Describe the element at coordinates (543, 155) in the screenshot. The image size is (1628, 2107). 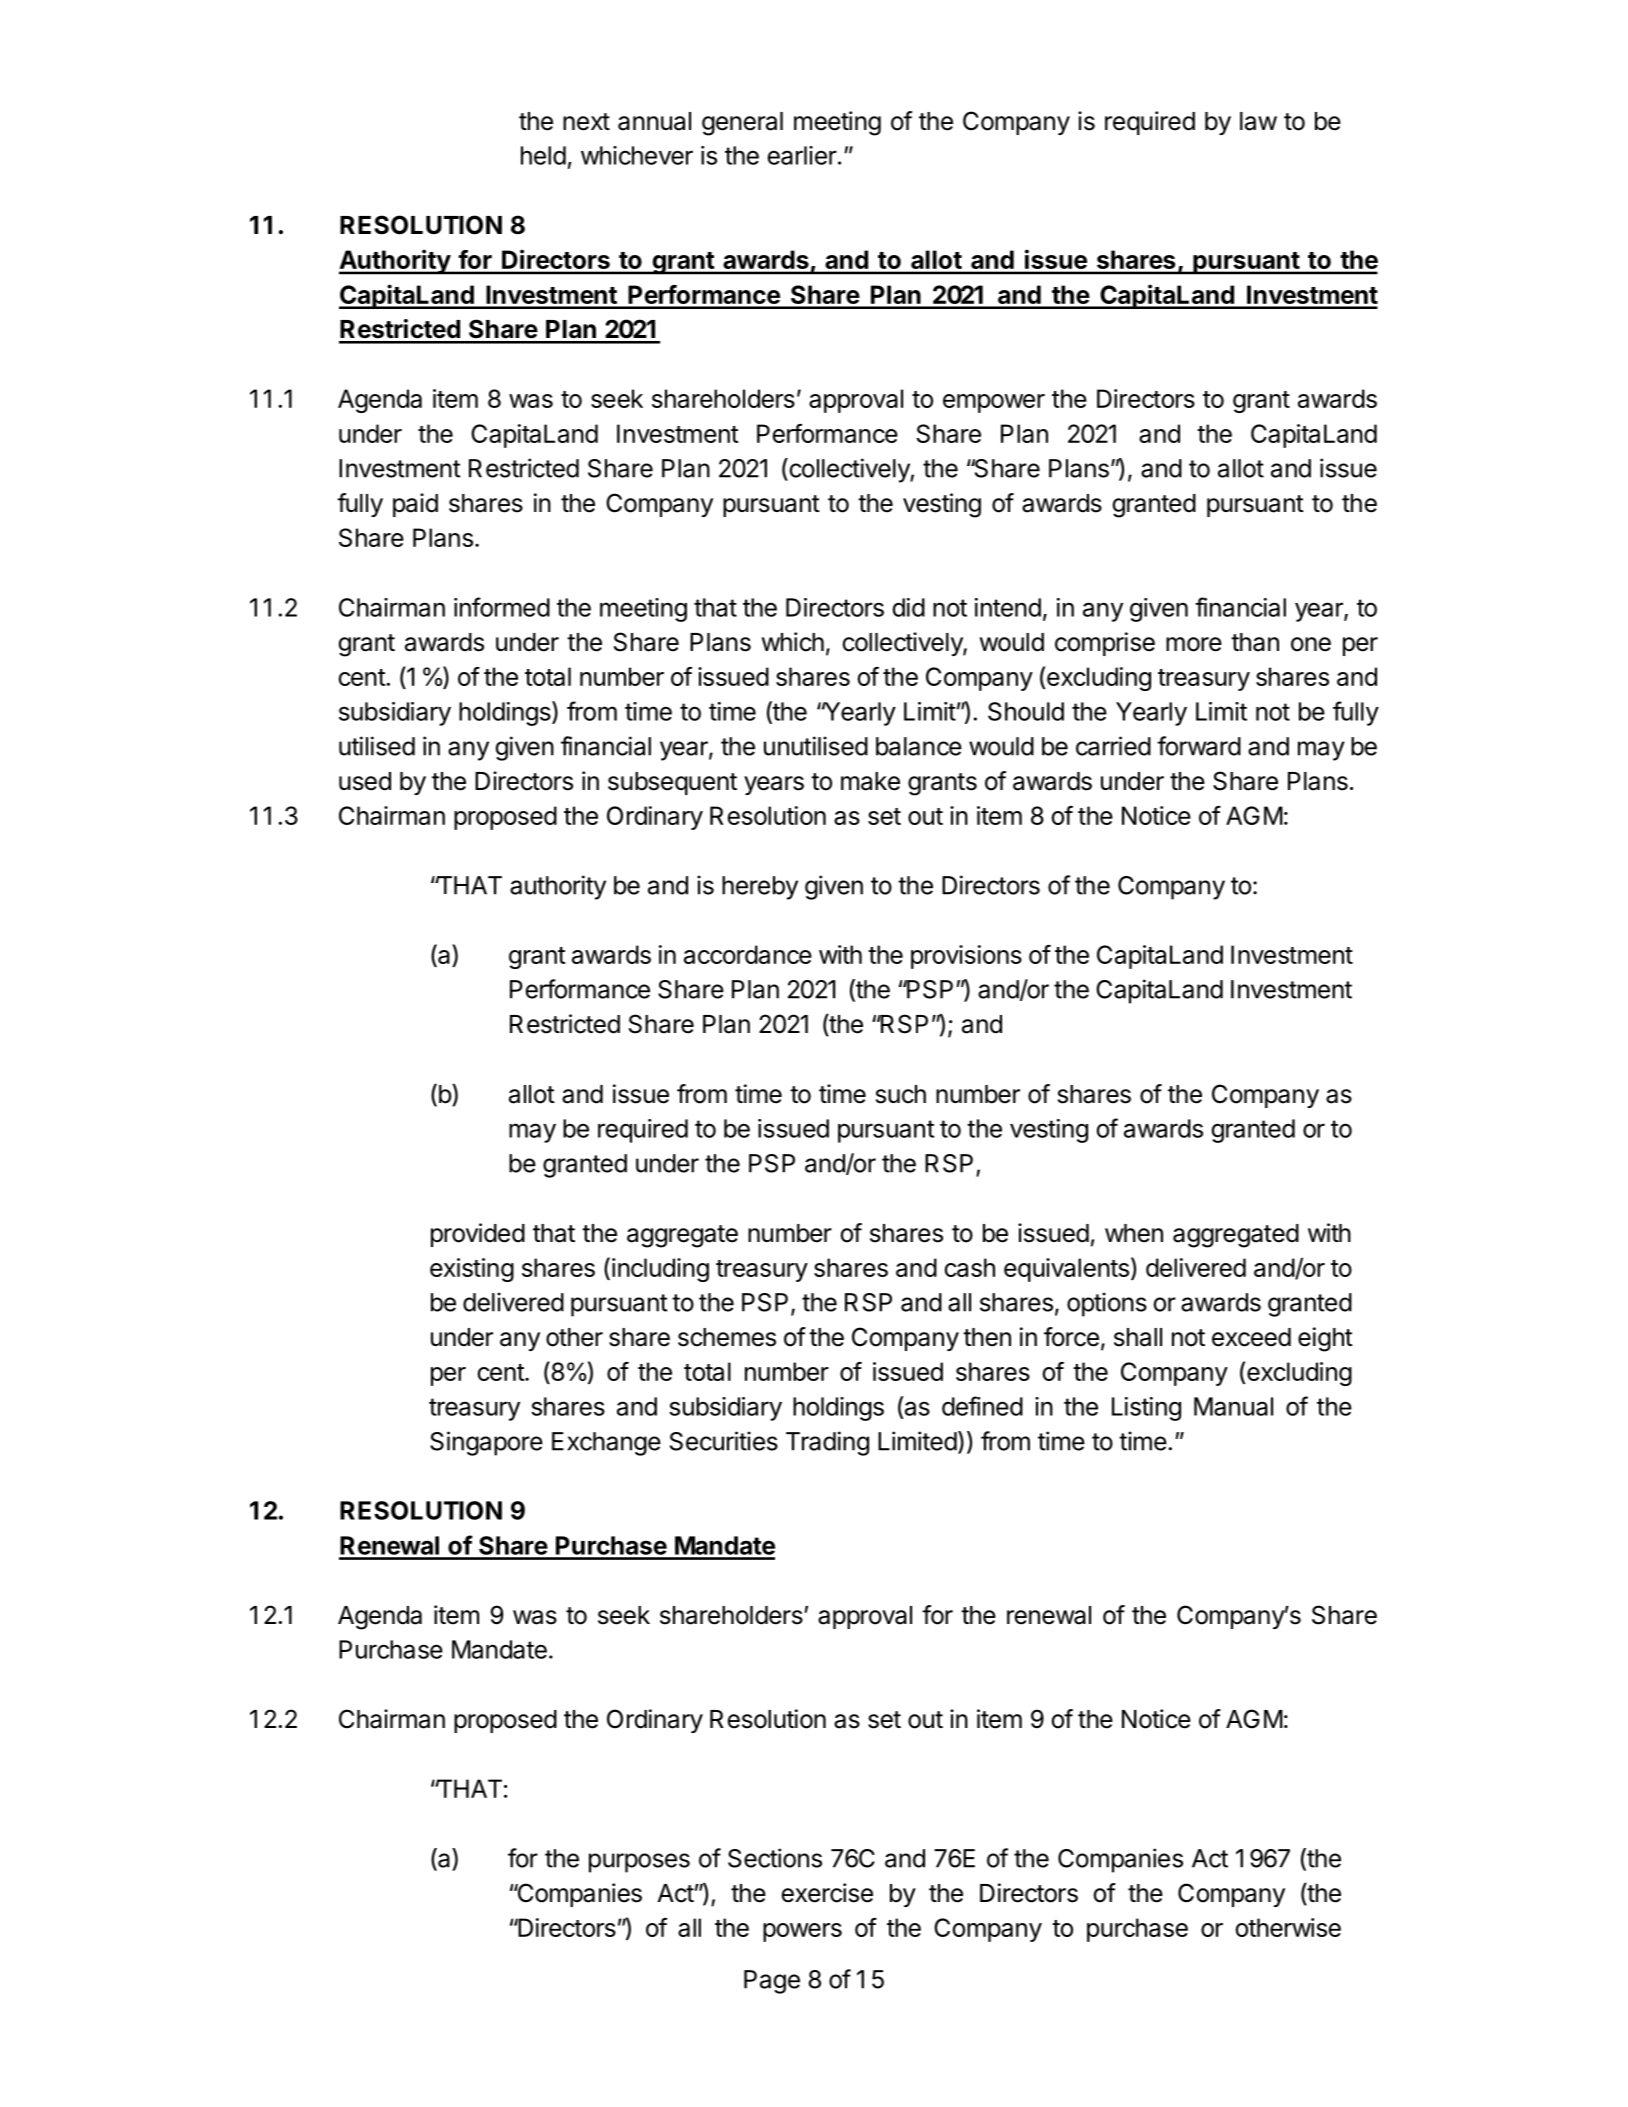
I see `held` at that location.
